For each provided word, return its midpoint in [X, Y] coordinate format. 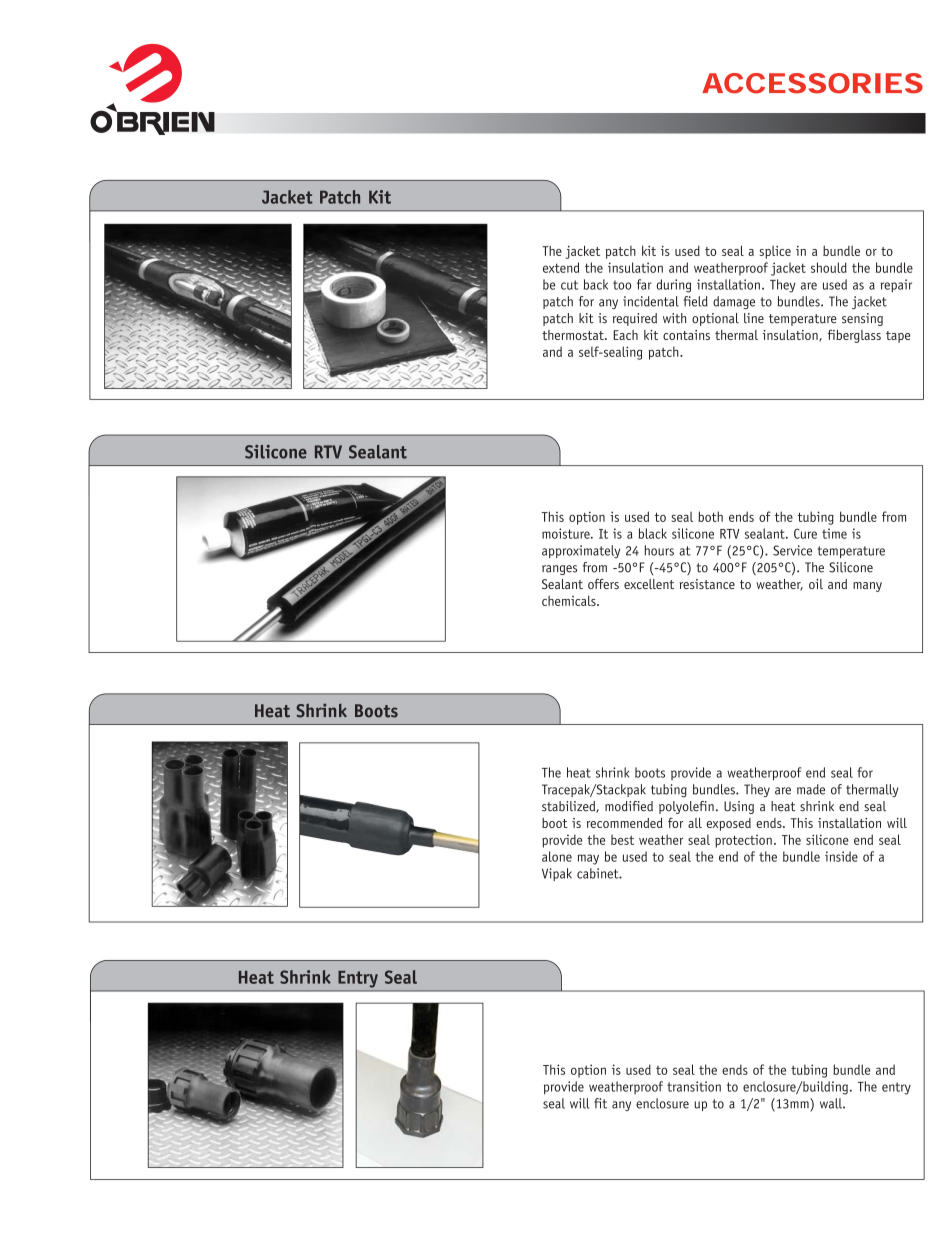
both [710, 516]
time [834, 533]
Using [739, 807]
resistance [707, 584]
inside [841, 856]
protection [743, 841]
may [588, 859]
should [829, 267]
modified [629, 806]
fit [600, 1103]
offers [603, 584]
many [867, 587]
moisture [567, 533]
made [811, 789]
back [596, 284]
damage [734, 302]
